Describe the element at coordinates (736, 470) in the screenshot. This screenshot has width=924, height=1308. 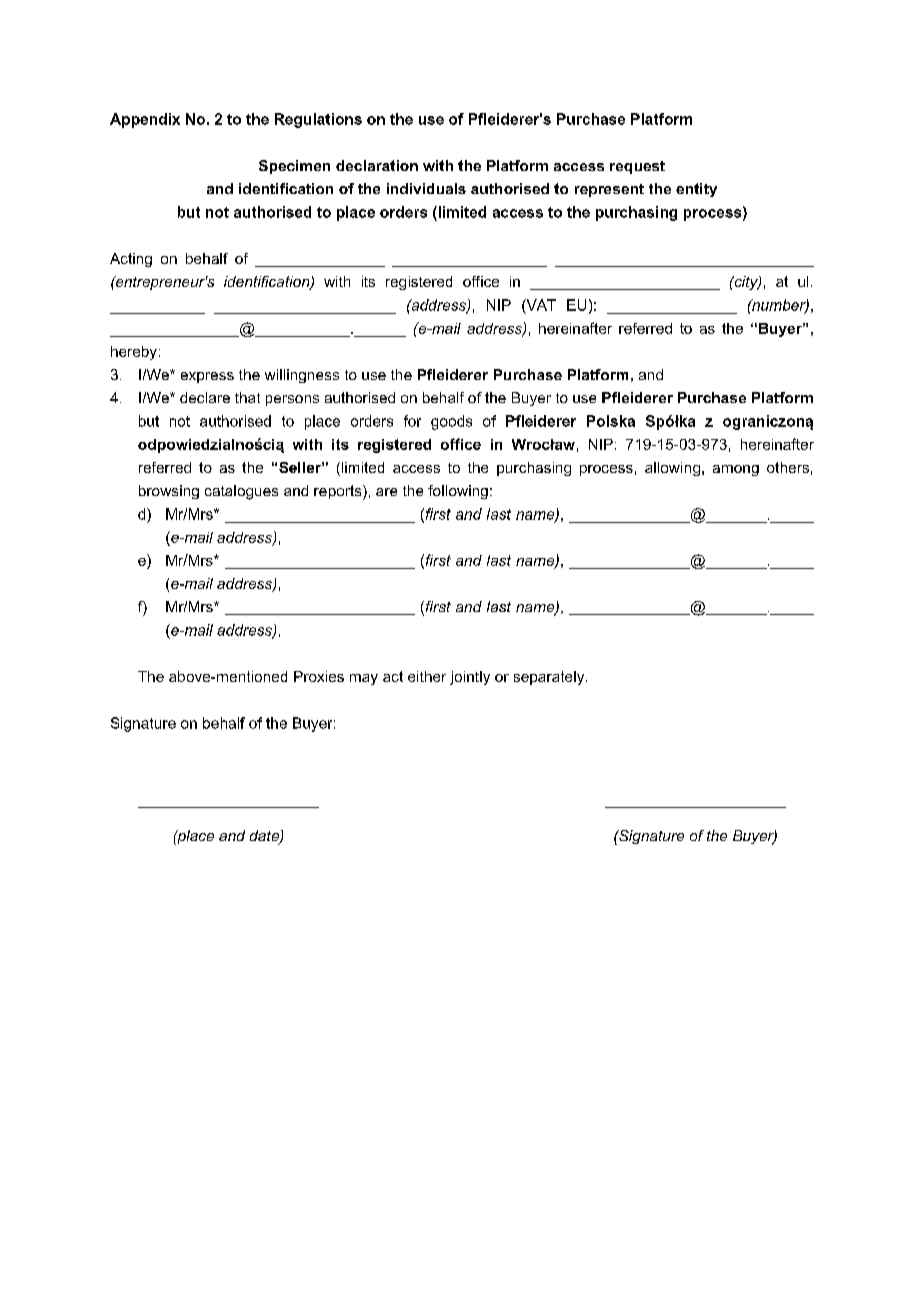
I see `among` at that location.
